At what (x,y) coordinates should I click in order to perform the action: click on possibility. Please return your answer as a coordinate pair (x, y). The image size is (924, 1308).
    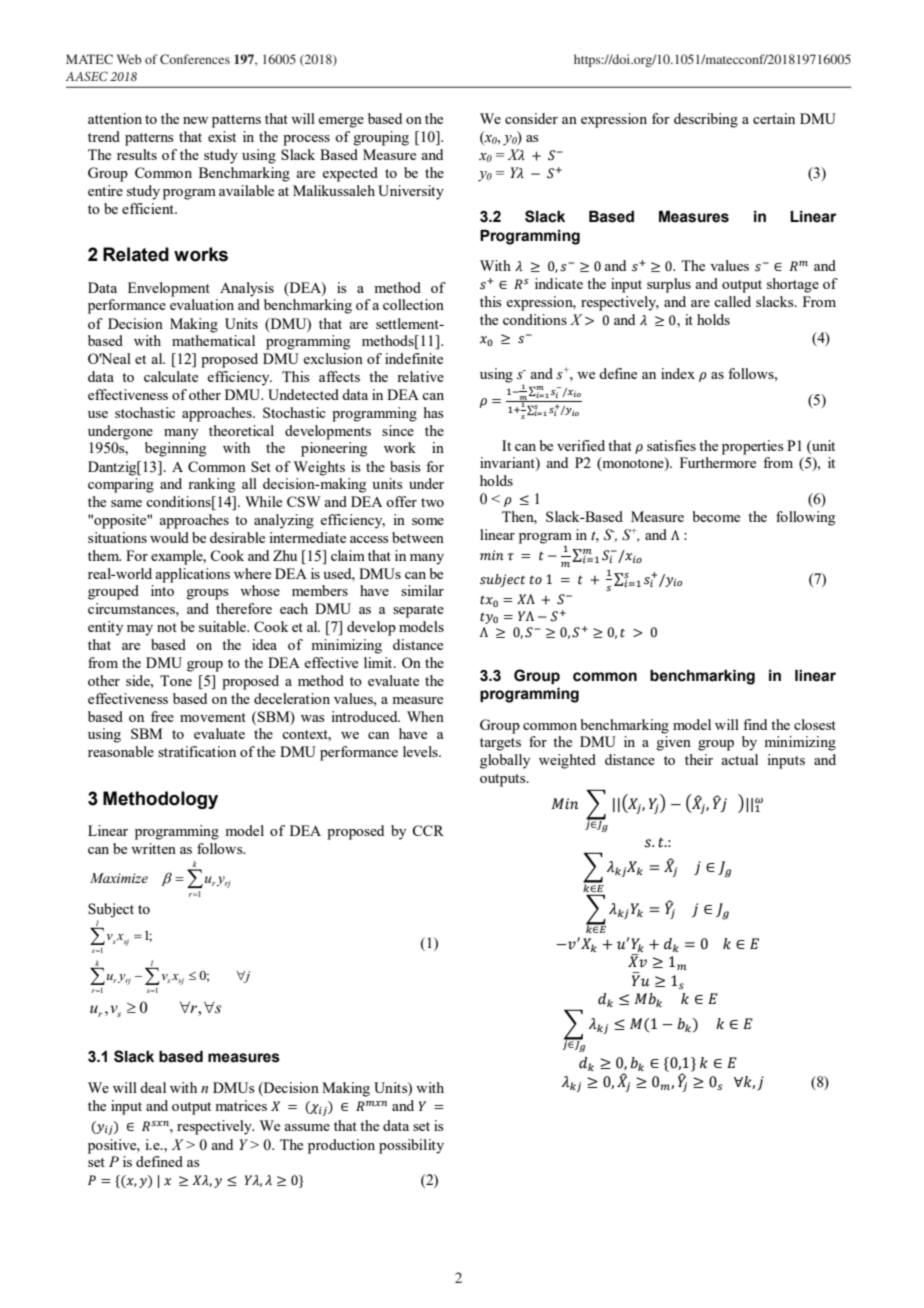
    Looking at the image, I should click on (411, 1146).
